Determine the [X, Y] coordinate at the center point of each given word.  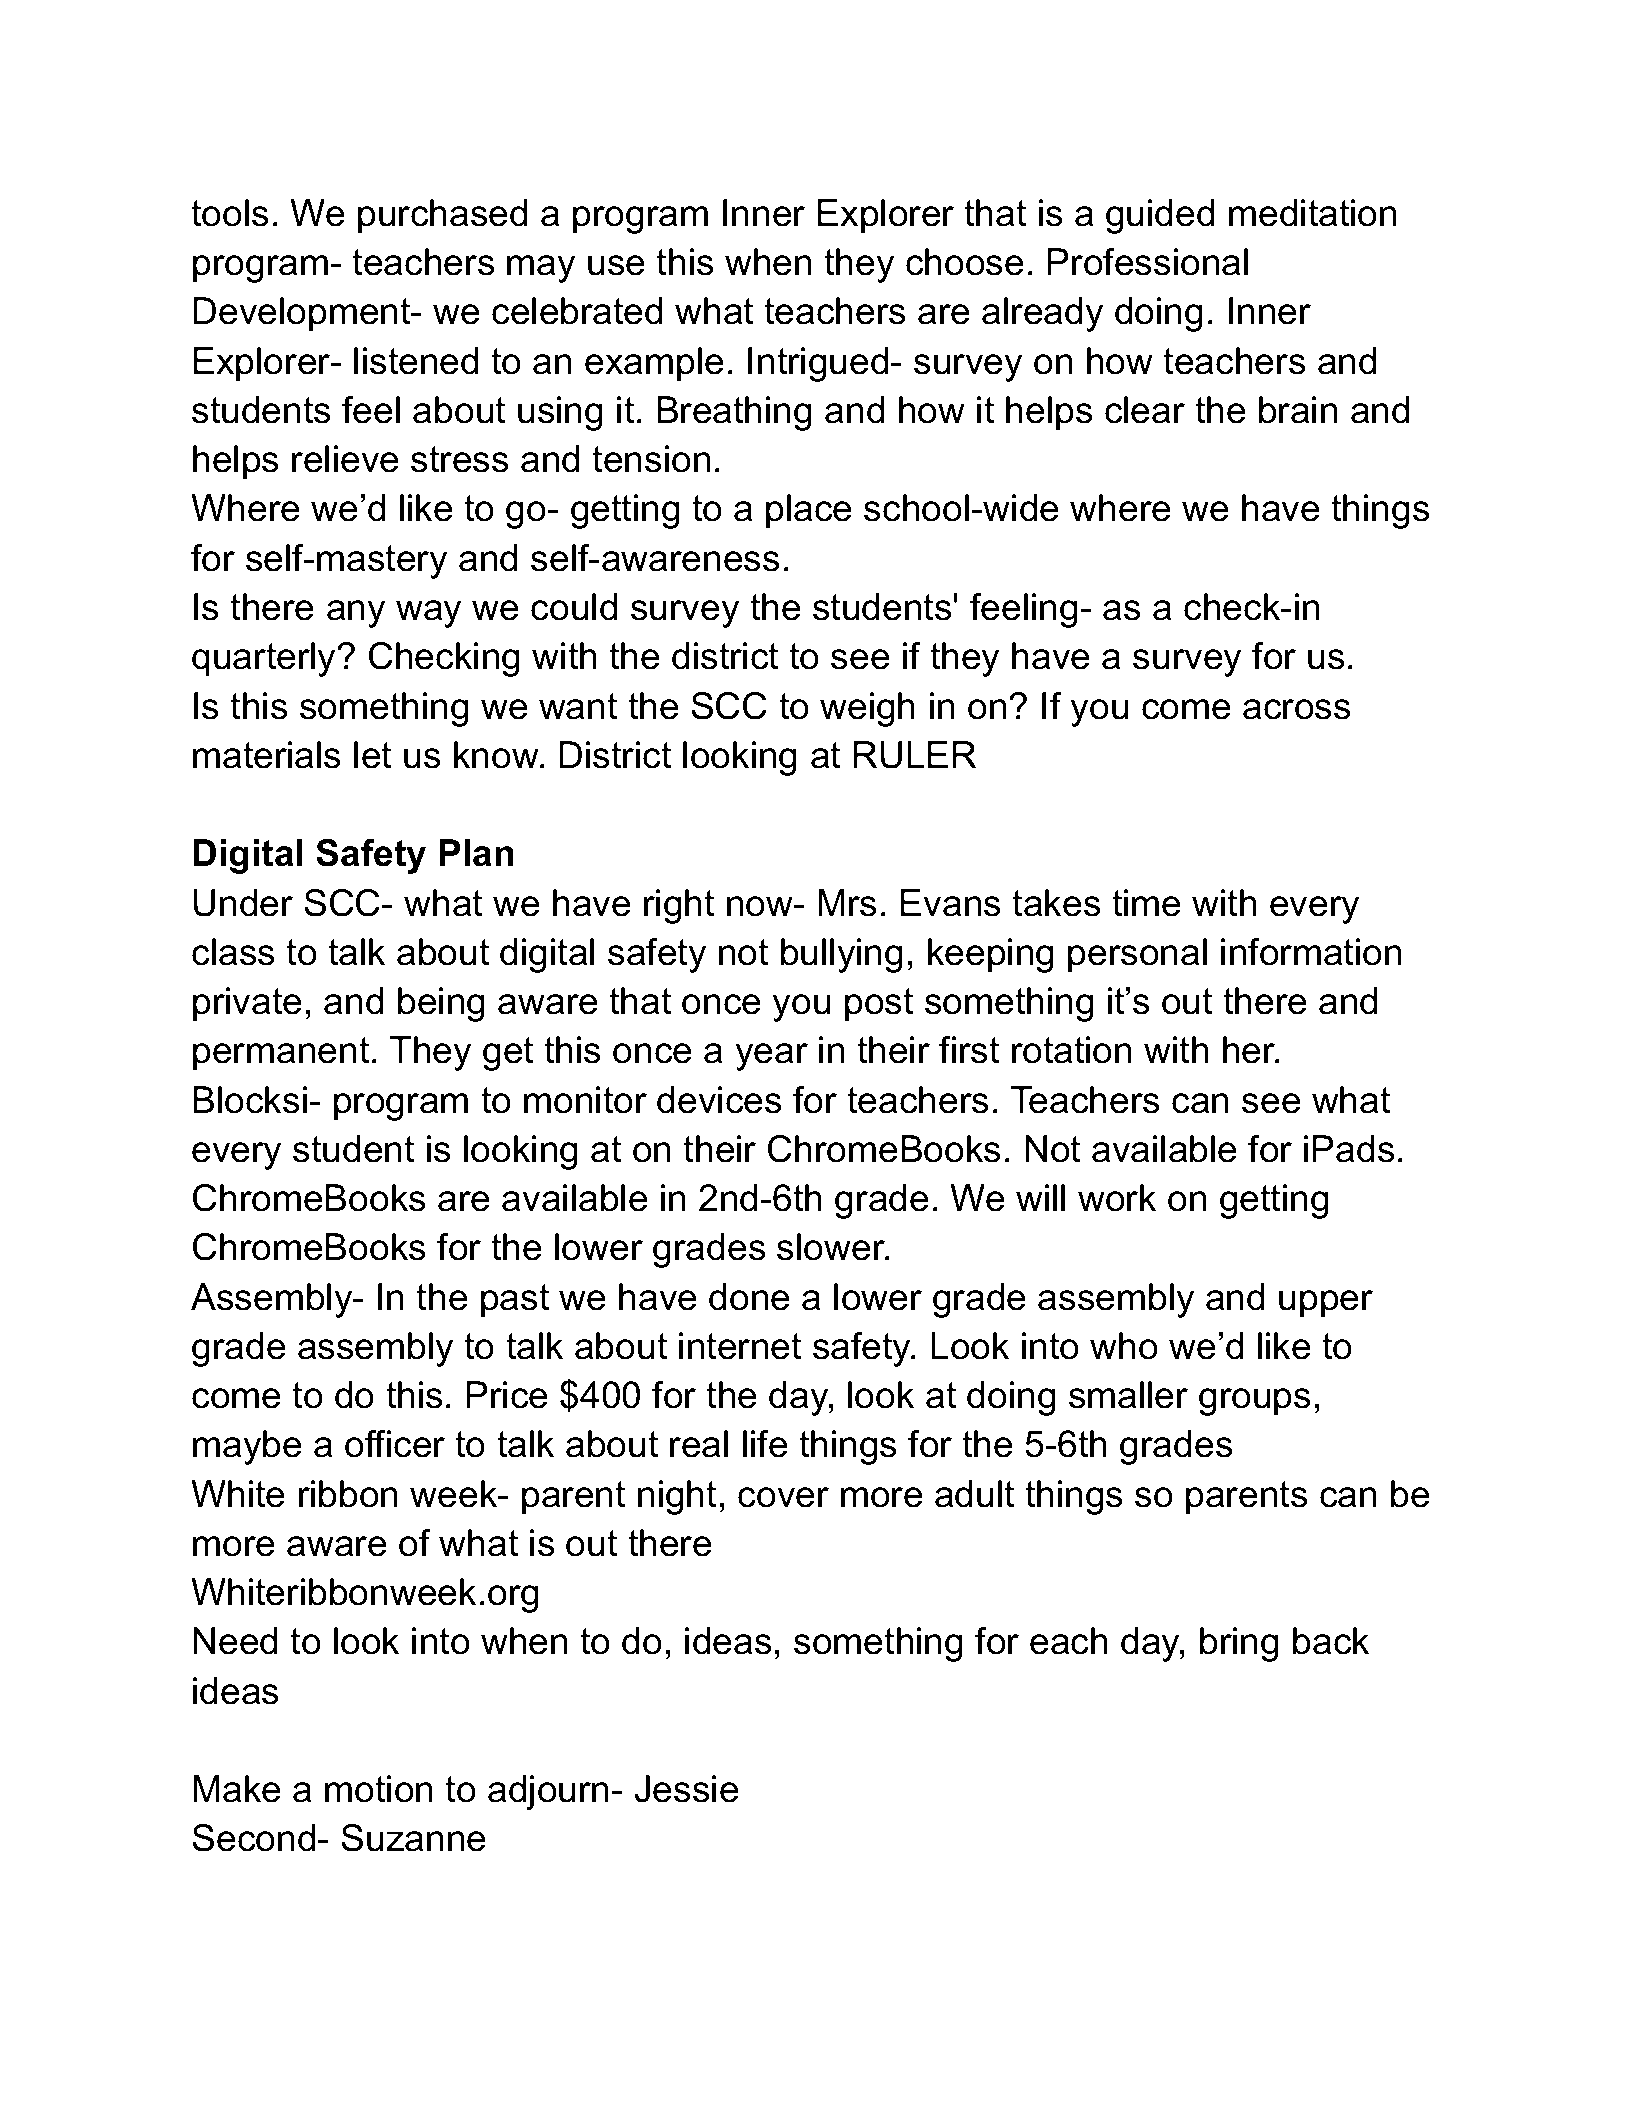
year [772, 1057]
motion [378, 1789]
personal [1137, 955]
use [616, 265]
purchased [442, 216]
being [441, 1004]
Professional [1148, 262]
